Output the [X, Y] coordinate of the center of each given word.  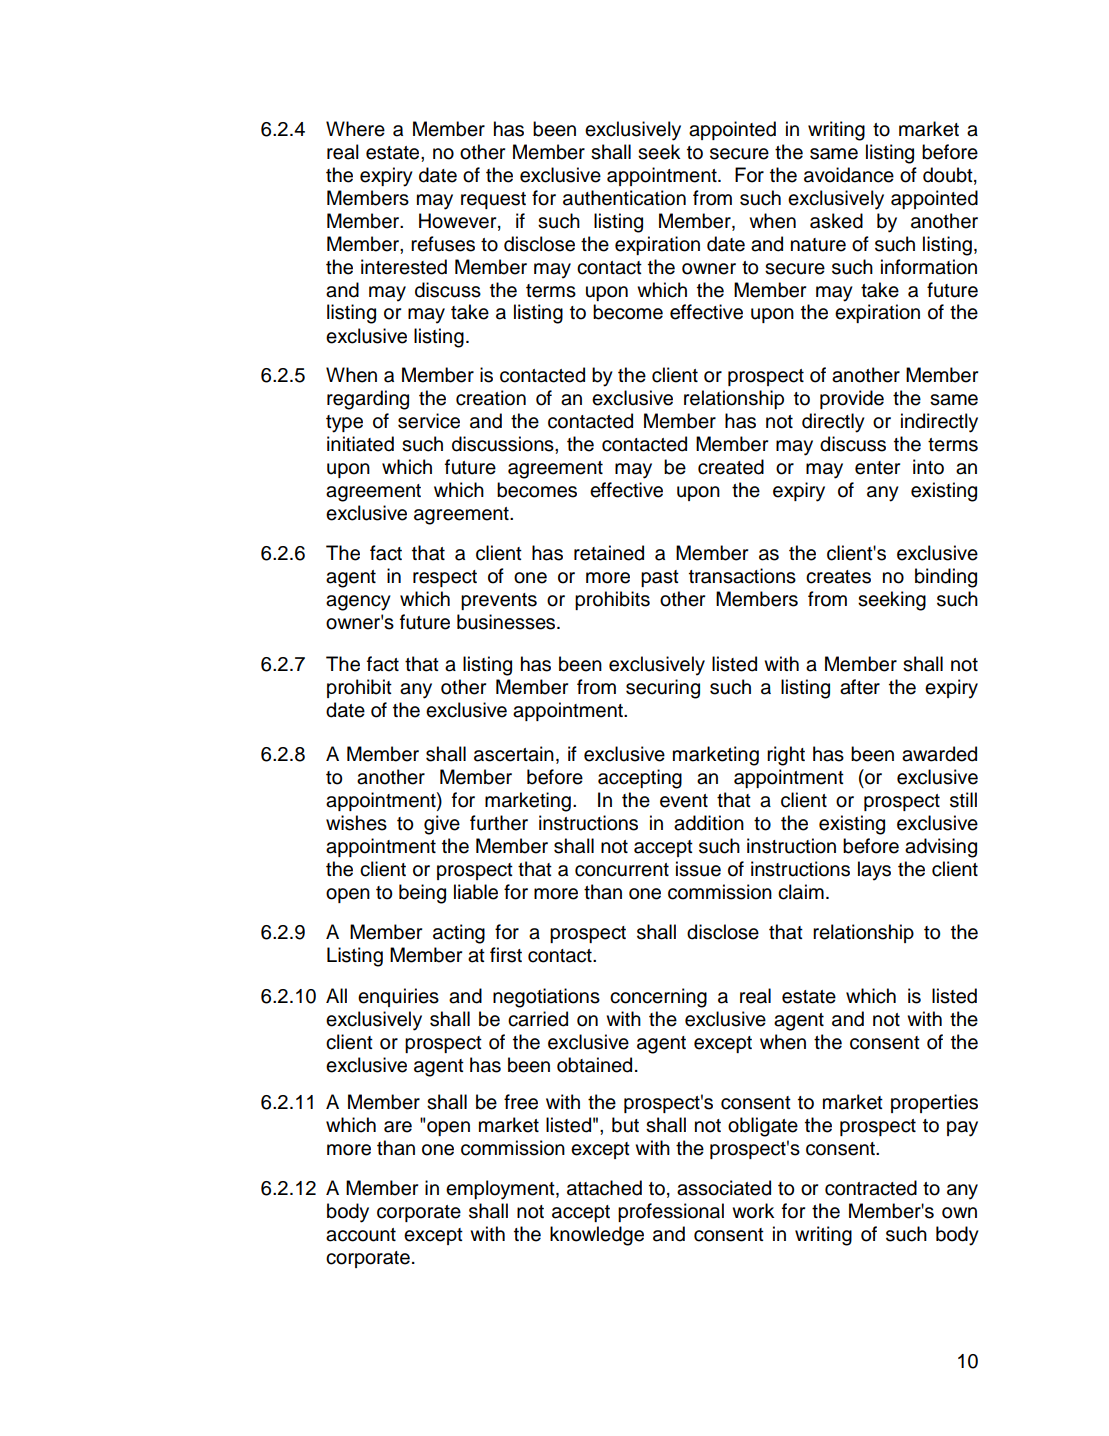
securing [663, 689]
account [361, 1235]
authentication [624, 198]
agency [358, 603]
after [860, 687]
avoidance [849, 175]
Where [355, 129]
